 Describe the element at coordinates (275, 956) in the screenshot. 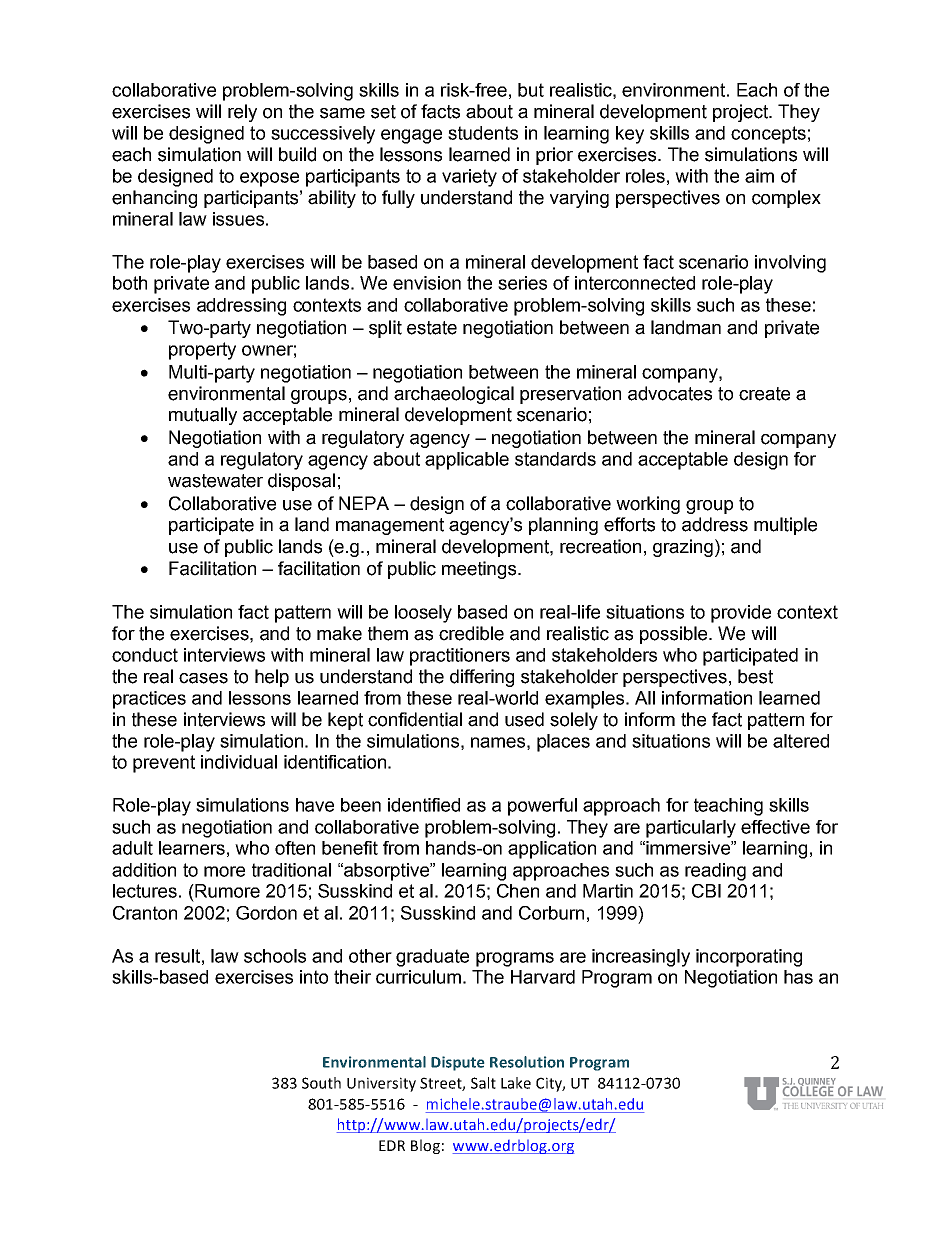

I see `schools` at that location.
